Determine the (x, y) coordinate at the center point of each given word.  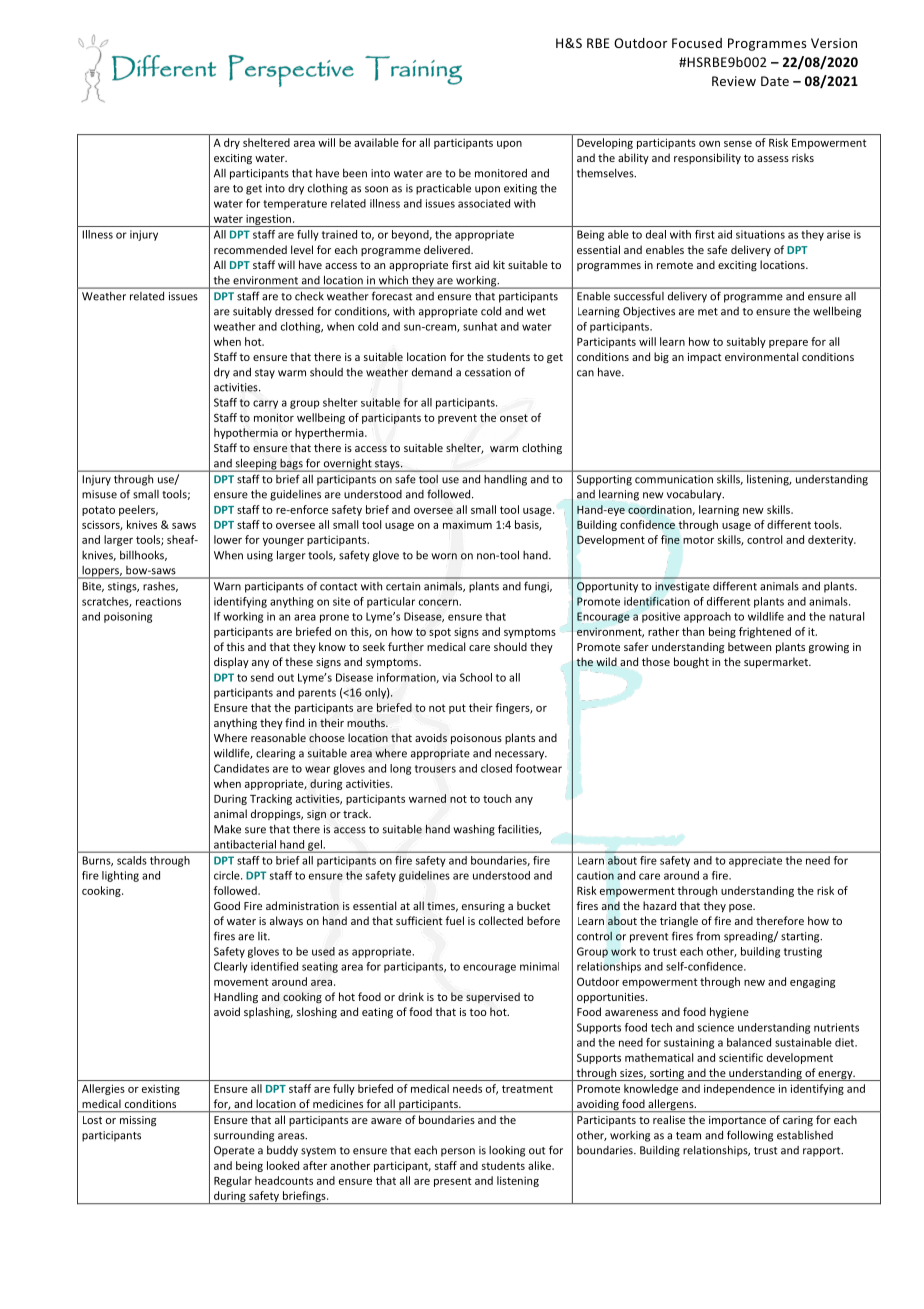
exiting (520, 189)
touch (497, 798)
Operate (234, 1151)
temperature (295, 205)
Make (227, 829)
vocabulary (695, 495)
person (458, 1152)
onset (514, 418)
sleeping (256, 465)
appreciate (755, 861)
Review (734, 81)
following (750, 1136)
